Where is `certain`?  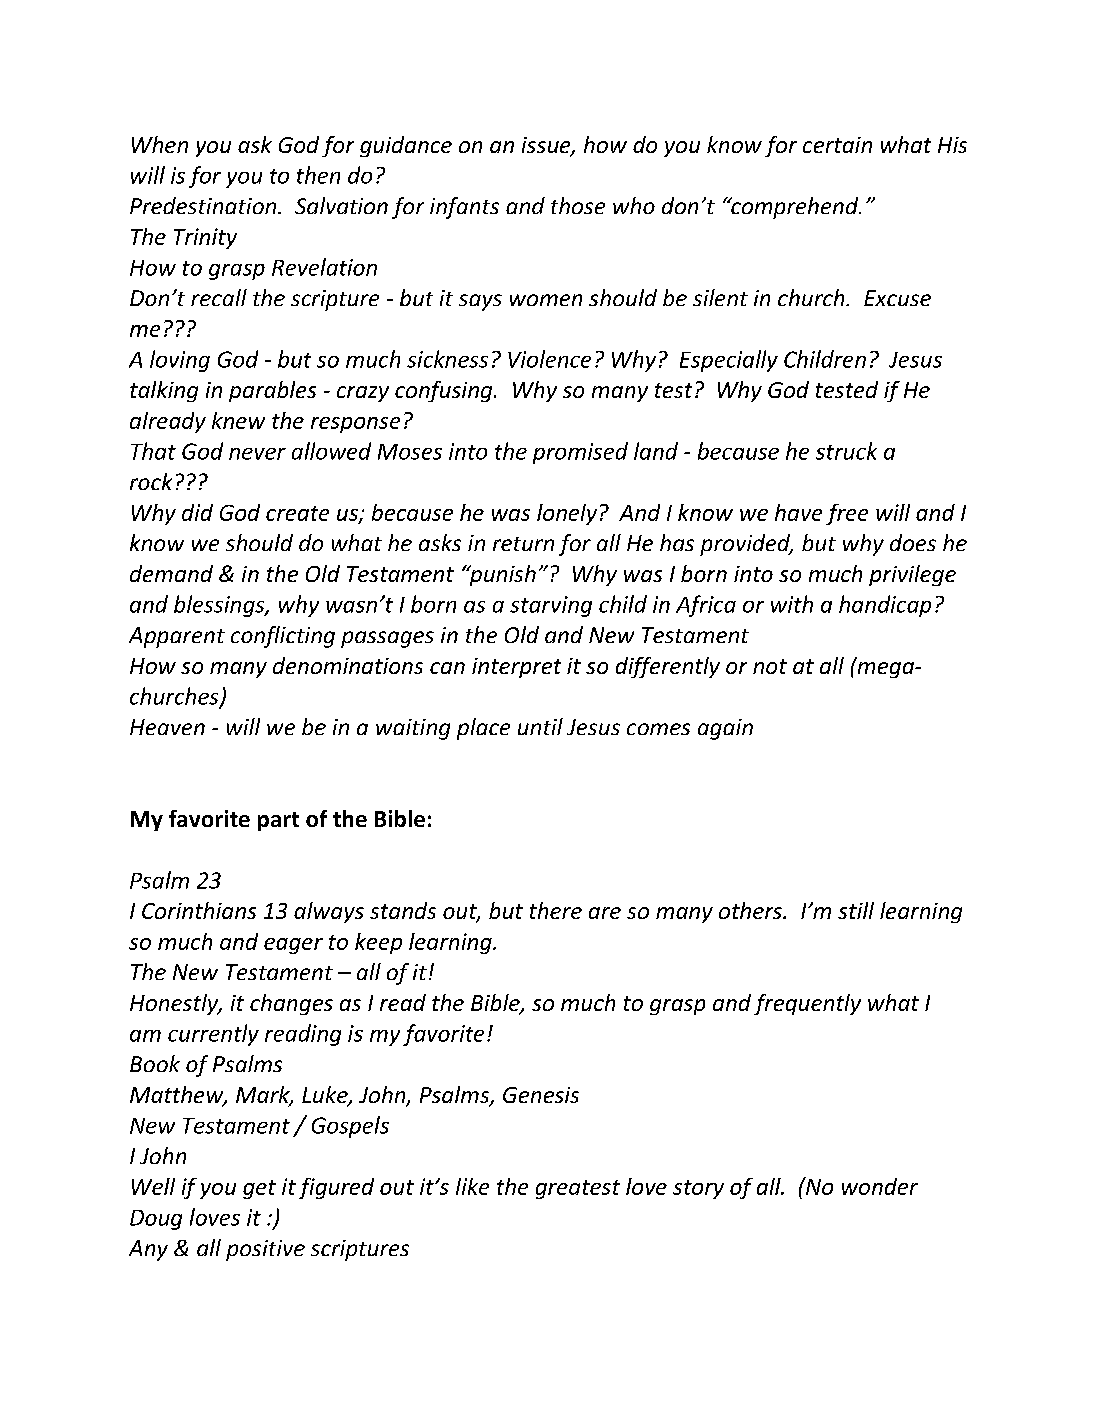 certain is located at coordinates (837, 145).
